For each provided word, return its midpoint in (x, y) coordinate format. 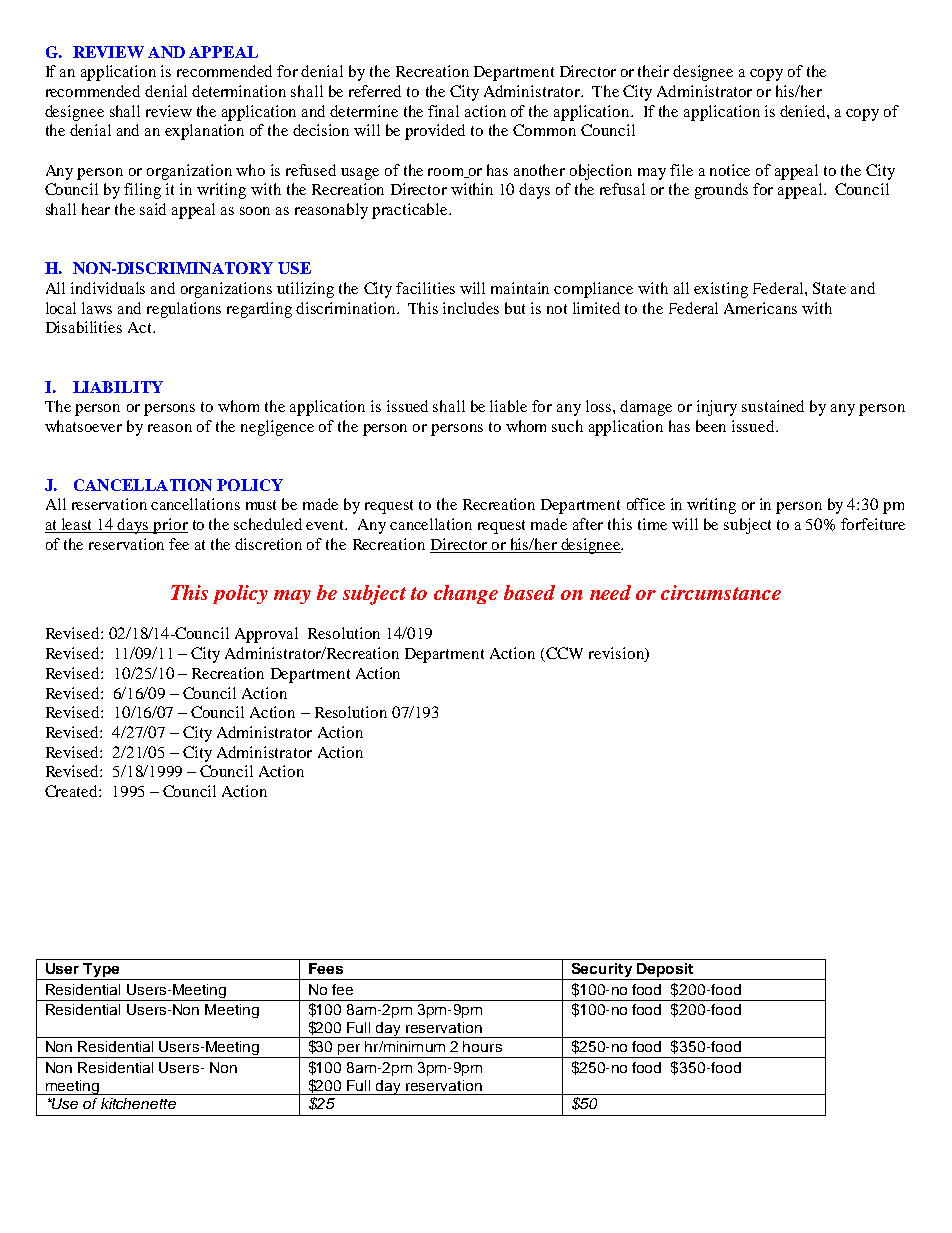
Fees (326, 968)
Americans (760, 308)
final (443, 111)
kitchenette (138, 1103)
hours (482, 1046)
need (610, 592)
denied (804, 111)
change (466, 594)
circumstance (721, 592)
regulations (184, 310)
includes (471, 308)
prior (170, 526)
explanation (204, 132)
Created (72, 791)
